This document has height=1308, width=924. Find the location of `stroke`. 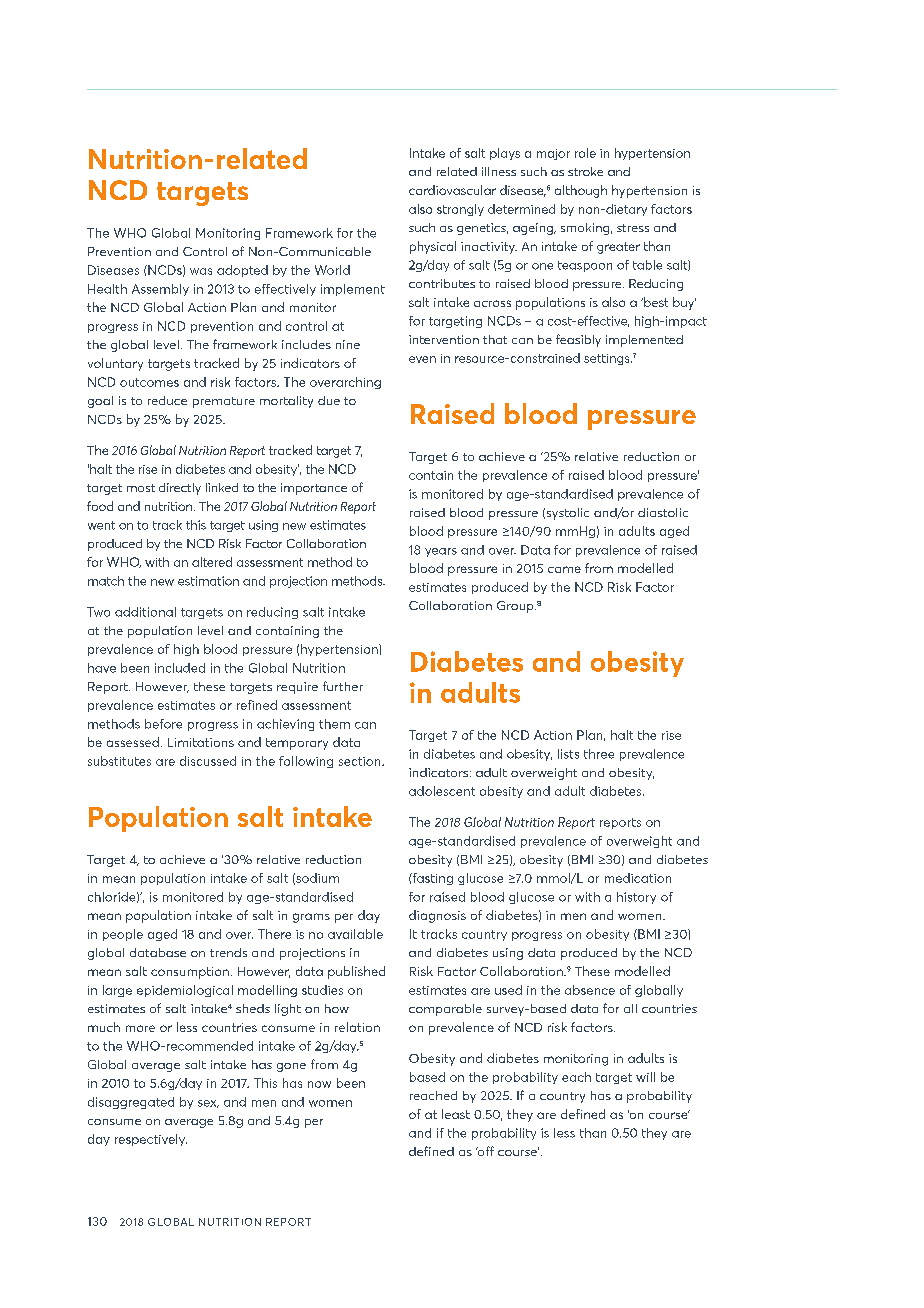

stroke is located at coordinates (585, 171).
